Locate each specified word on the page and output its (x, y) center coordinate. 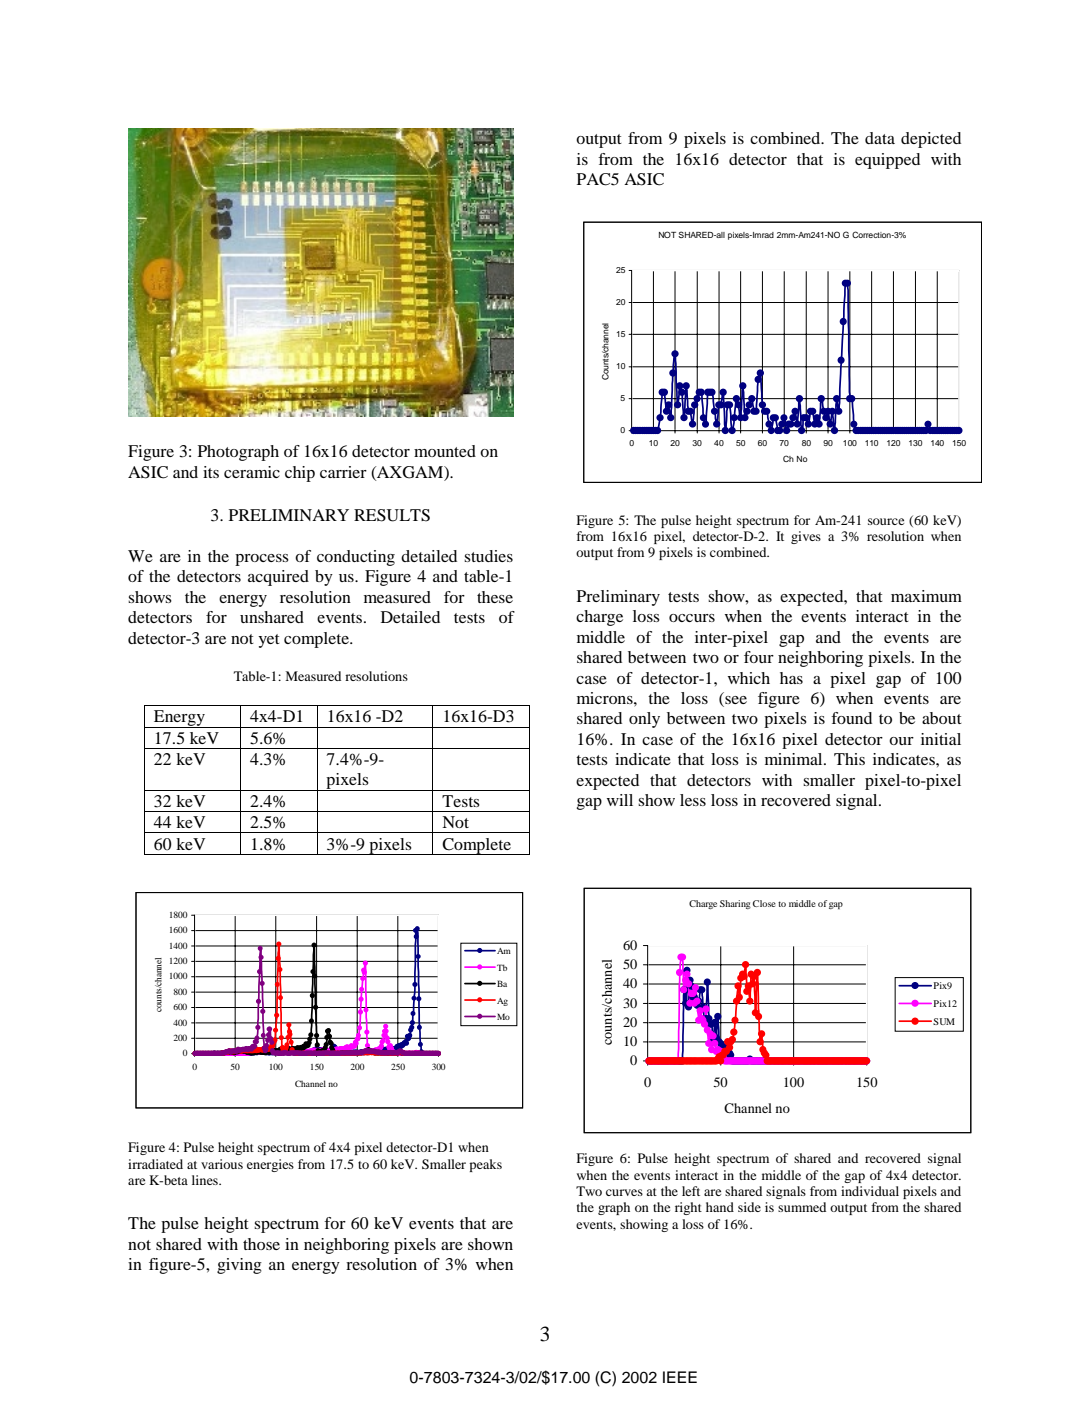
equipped (887, 161)
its (211, 472)
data (880, 138)
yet (269, 641)
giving (239, 1266)
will (620, 800)
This (849, 759)
